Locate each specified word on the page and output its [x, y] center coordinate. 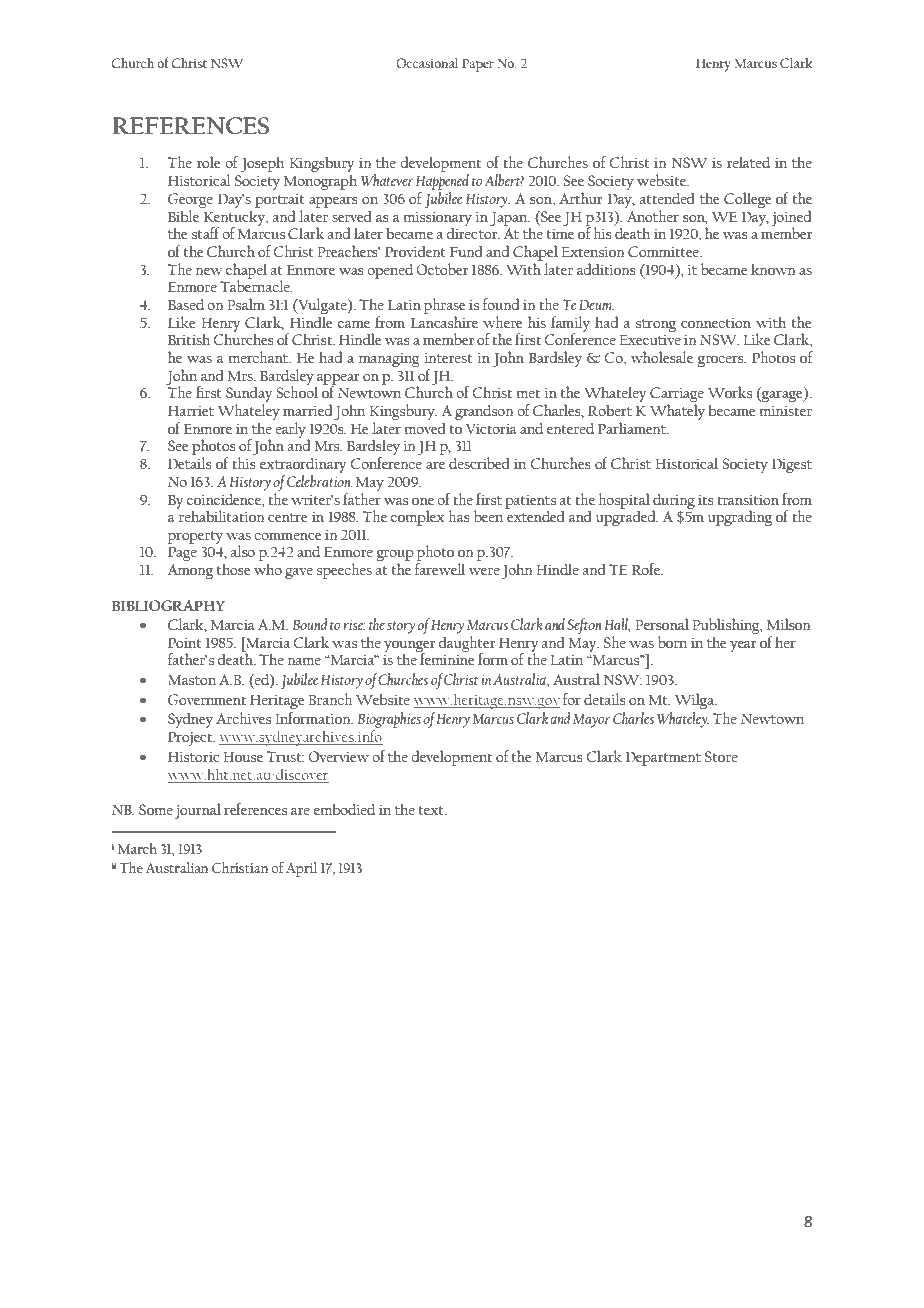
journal [198, 811]
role [208, 162]
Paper [478, 65]
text [432, 810]
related [748, 162]
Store [721, 756]
